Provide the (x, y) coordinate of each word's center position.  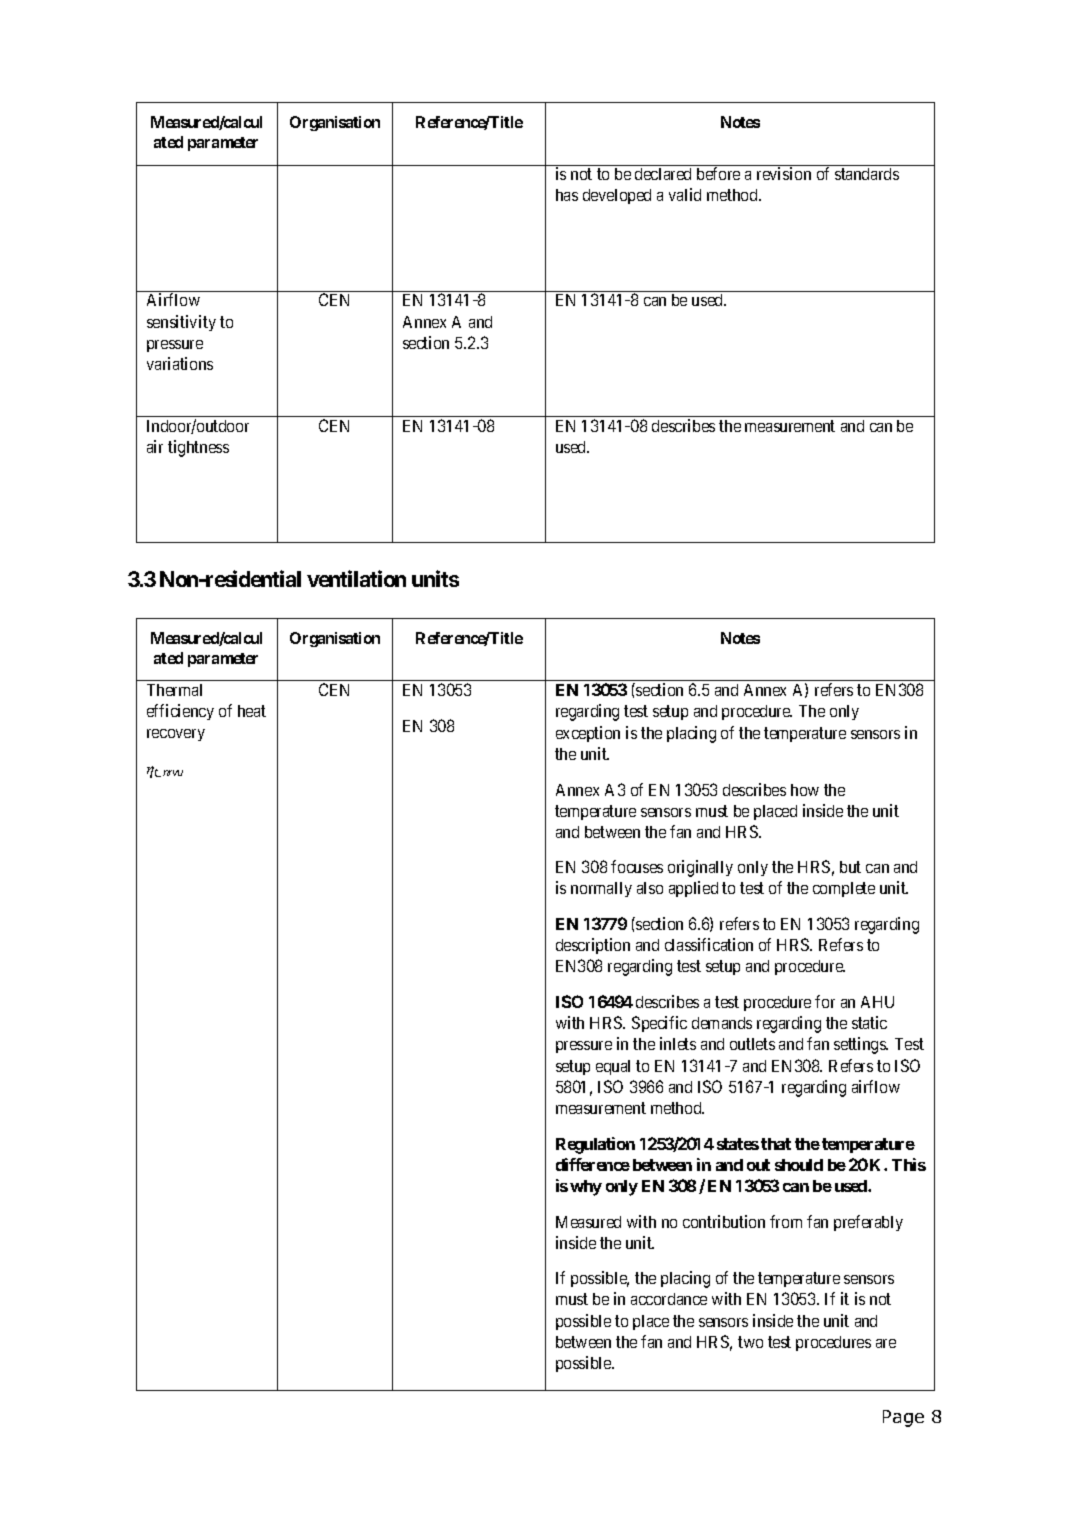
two (750, 1342)
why (586, 1188)
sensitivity (181, 323)
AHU (877, 1002)
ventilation (356, 579)
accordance (669, 1299)
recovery (176, 735)
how (805, 790)
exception (588, 734)
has (567, 195)
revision (784, 173)
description (593, 946)
